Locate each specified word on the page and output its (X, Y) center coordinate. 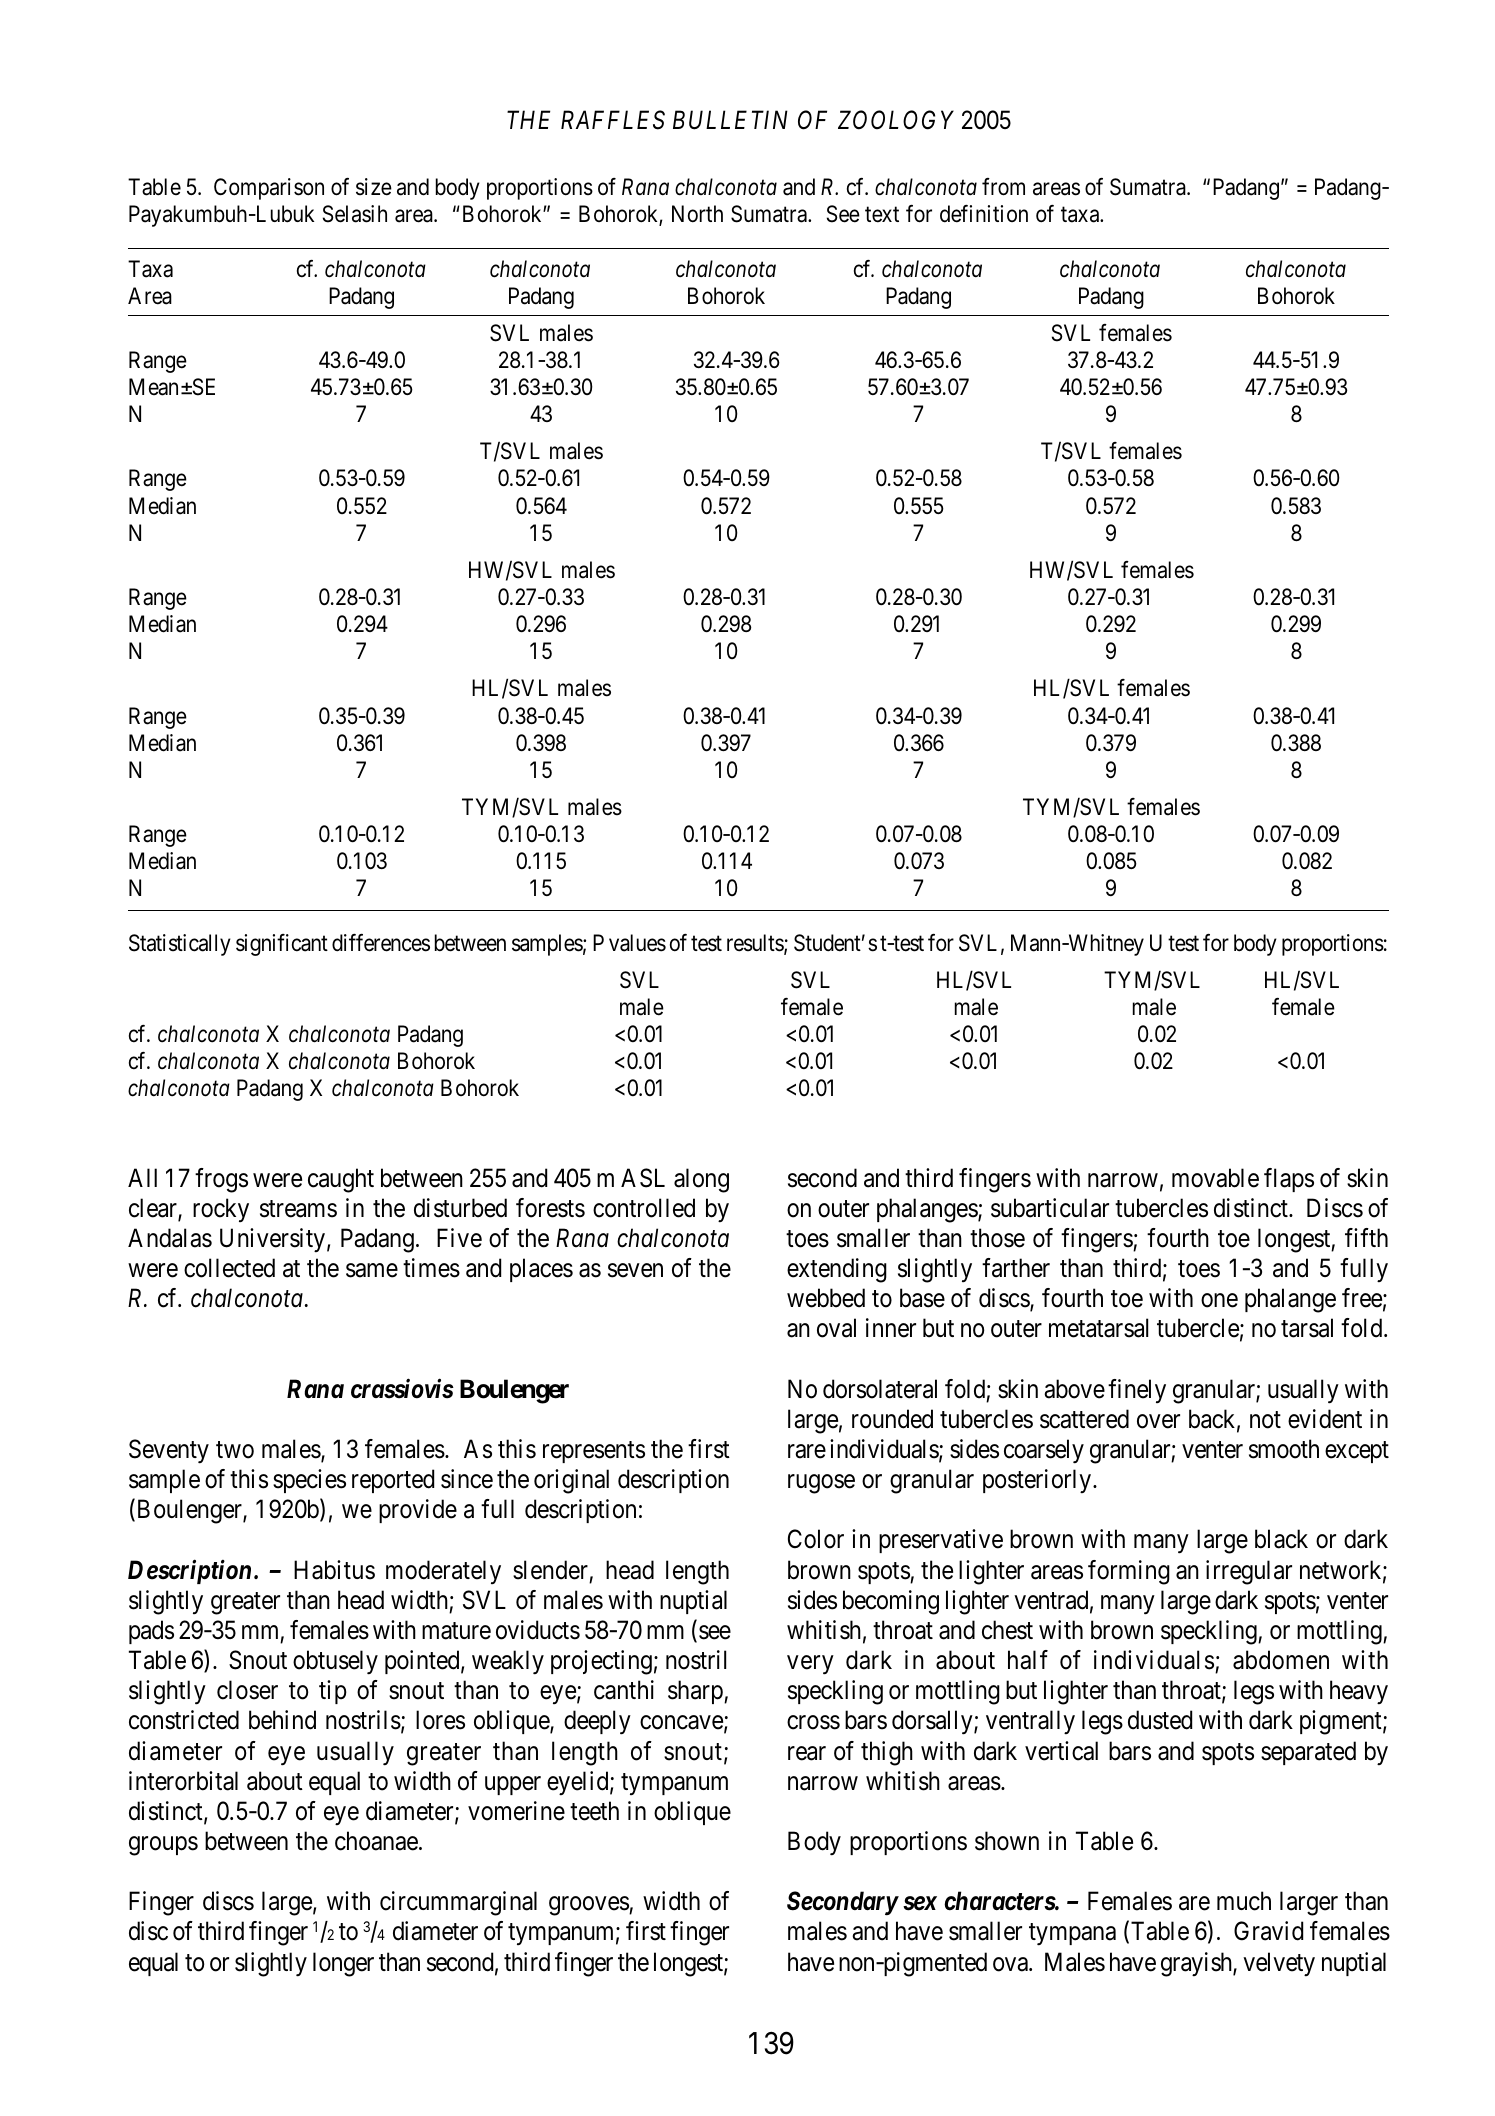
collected (229, 1268)
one (1219, 1301)
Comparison (269, 189)
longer (343, 1964)
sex (920, 1904)
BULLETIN (730, 120)
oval (836, 1328)
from (1003, 187)
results (756, 944)
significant (282, 945)
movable (1215, 1178)
